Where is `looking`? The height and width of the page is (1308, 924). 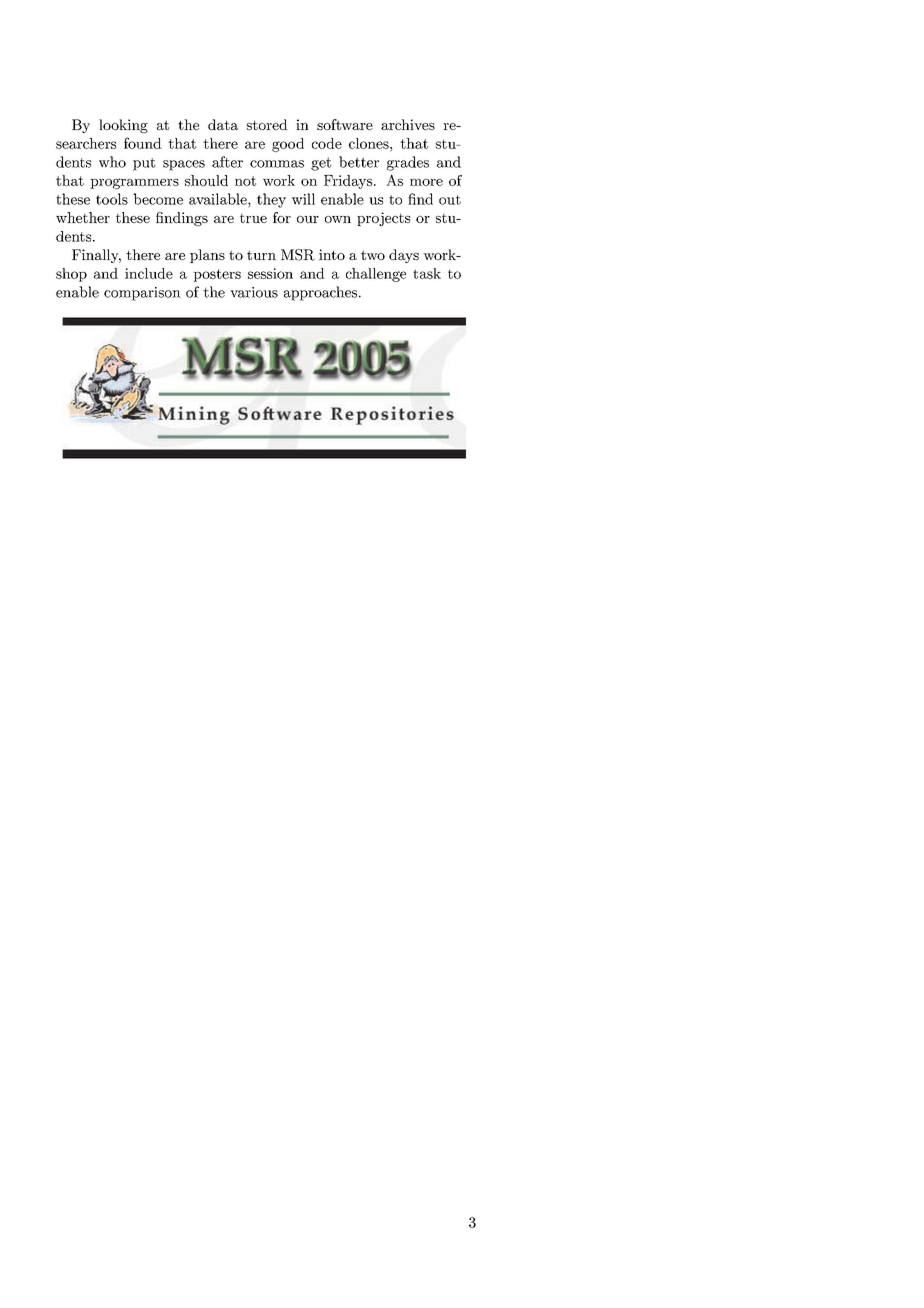
looking is located at coordinates (123, 126).
